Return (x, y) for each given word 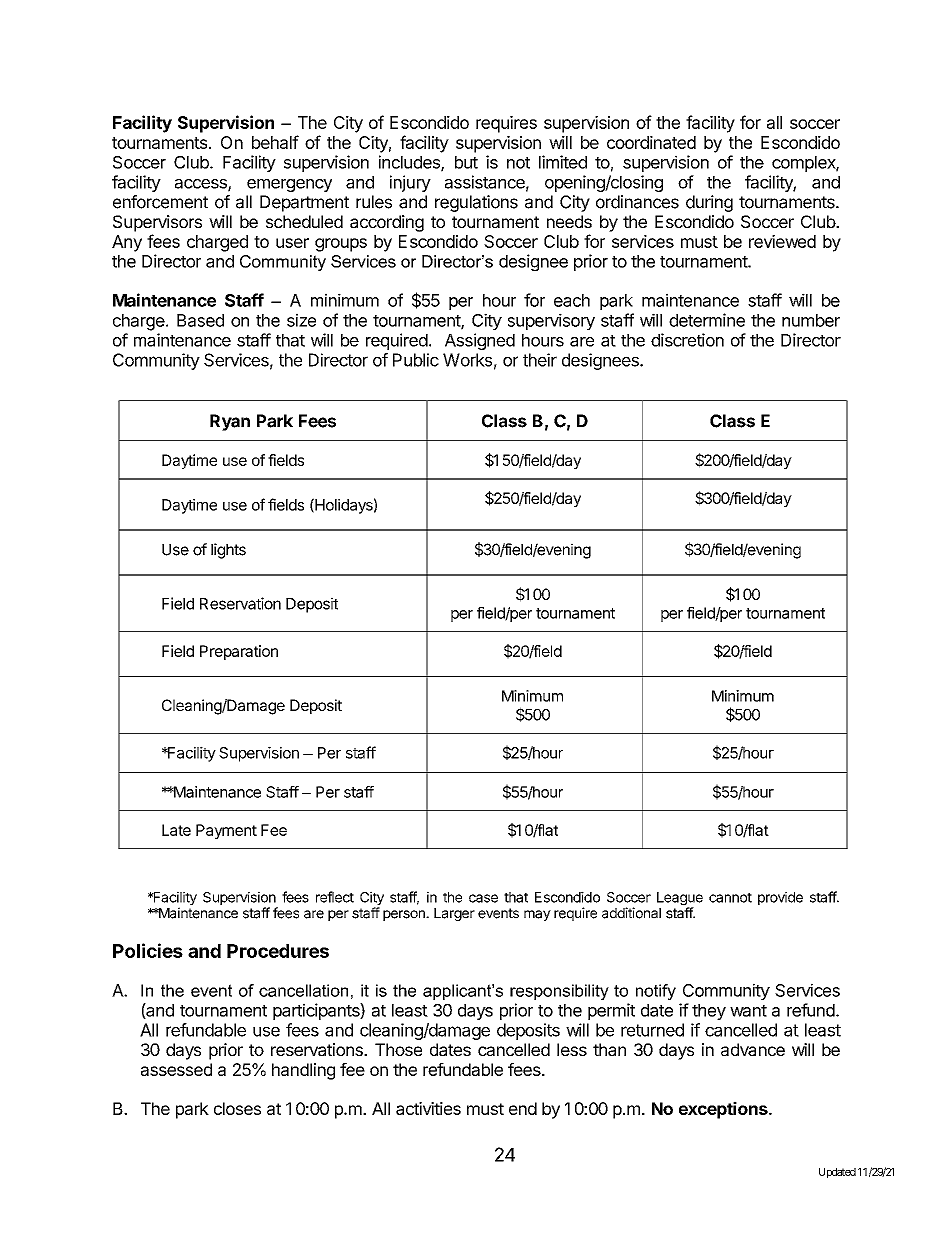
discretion (687, 340)
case (483, 898)
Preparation (239, 652)
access (202, 185)
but (466, 162)
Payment (226, 831)
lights (228, 551)
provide (780, 898)
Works (467, 360)
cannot (730, 898)
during (709, 203)
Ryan (230, 422)
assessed (176, 1069)
